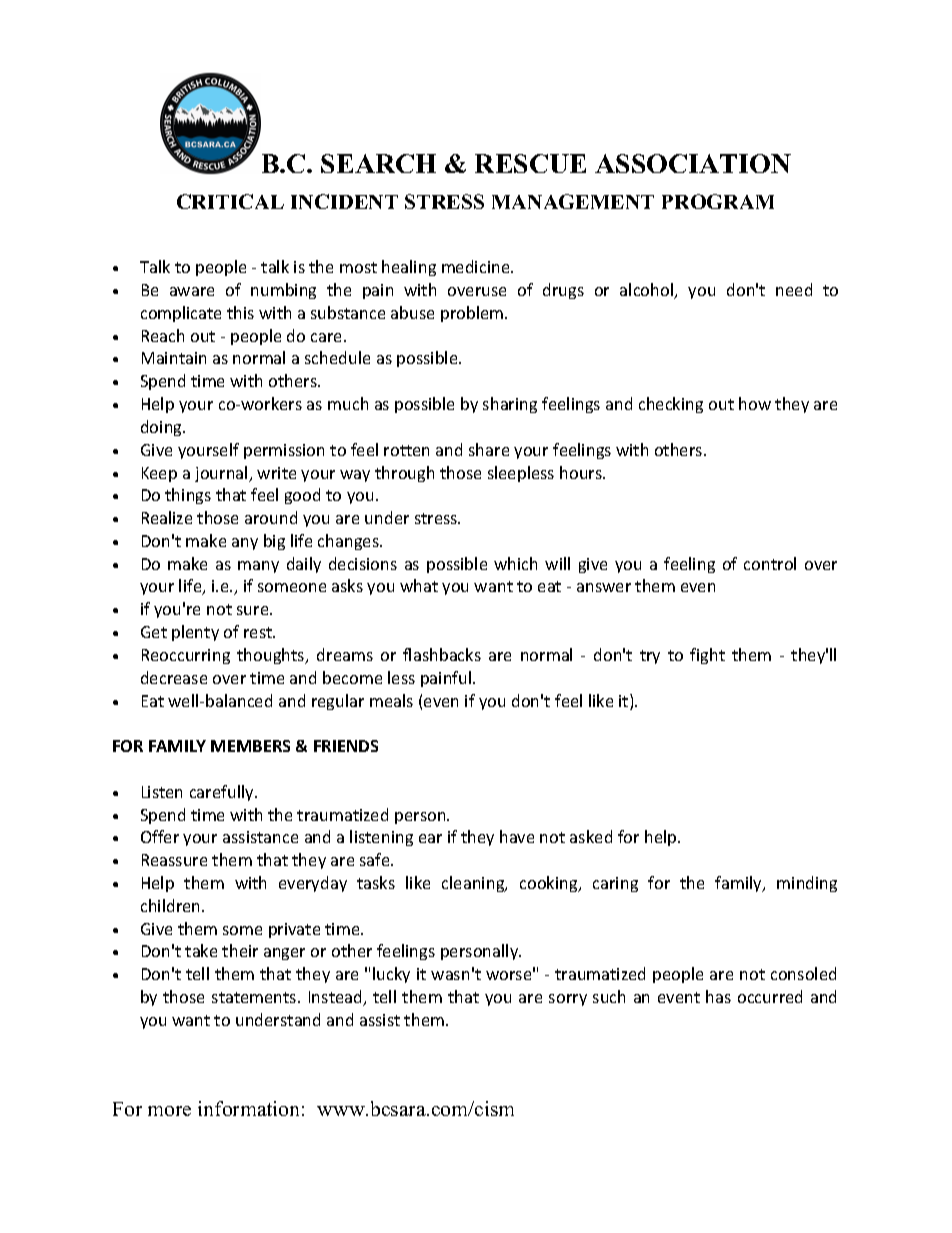 The image size is (952, 1233). Describe the element at coordinates (258, 567) in the image. I see `many` at that location.
